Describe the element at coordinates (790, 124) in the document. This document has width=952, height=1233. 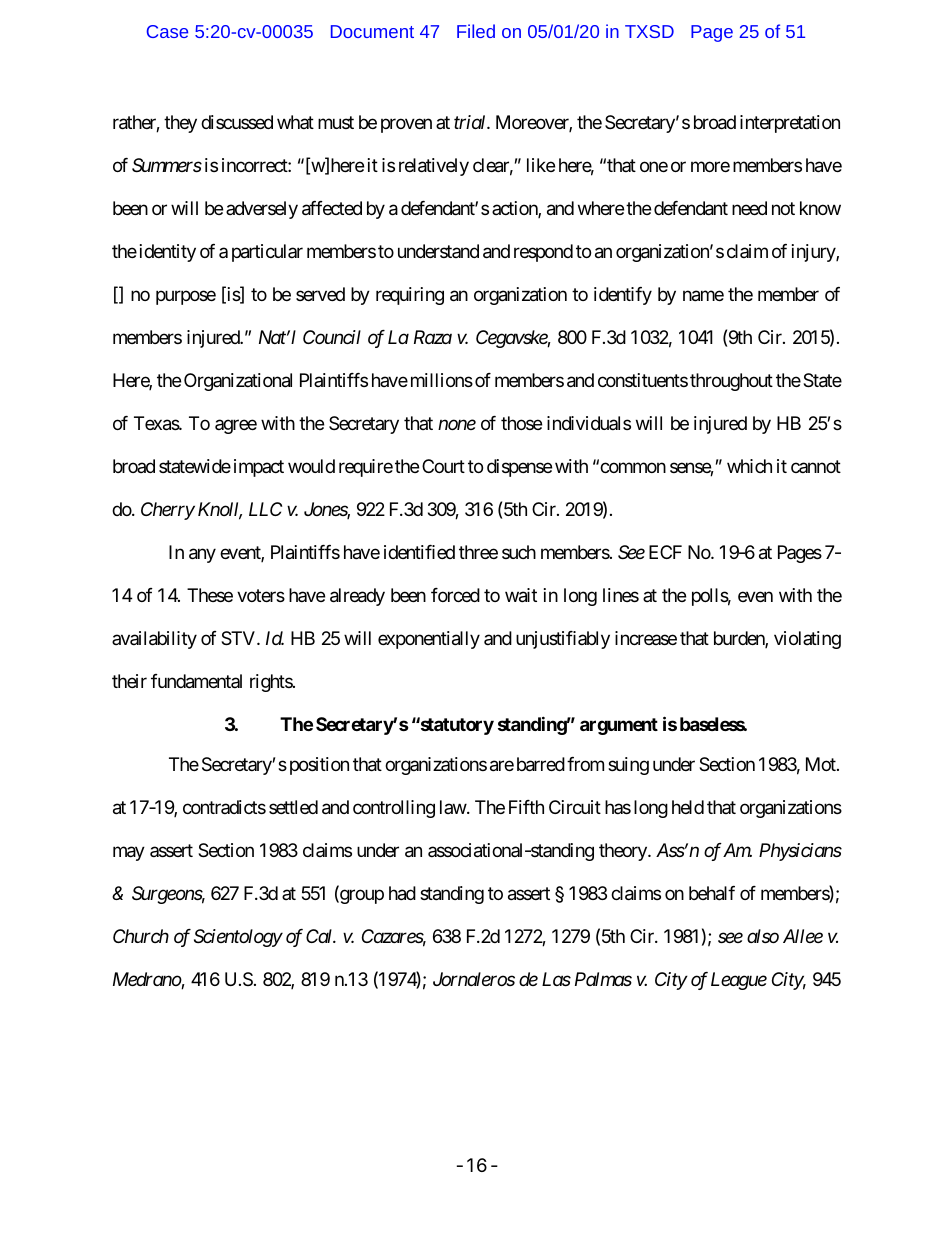
I see `interpretation` at that location.
